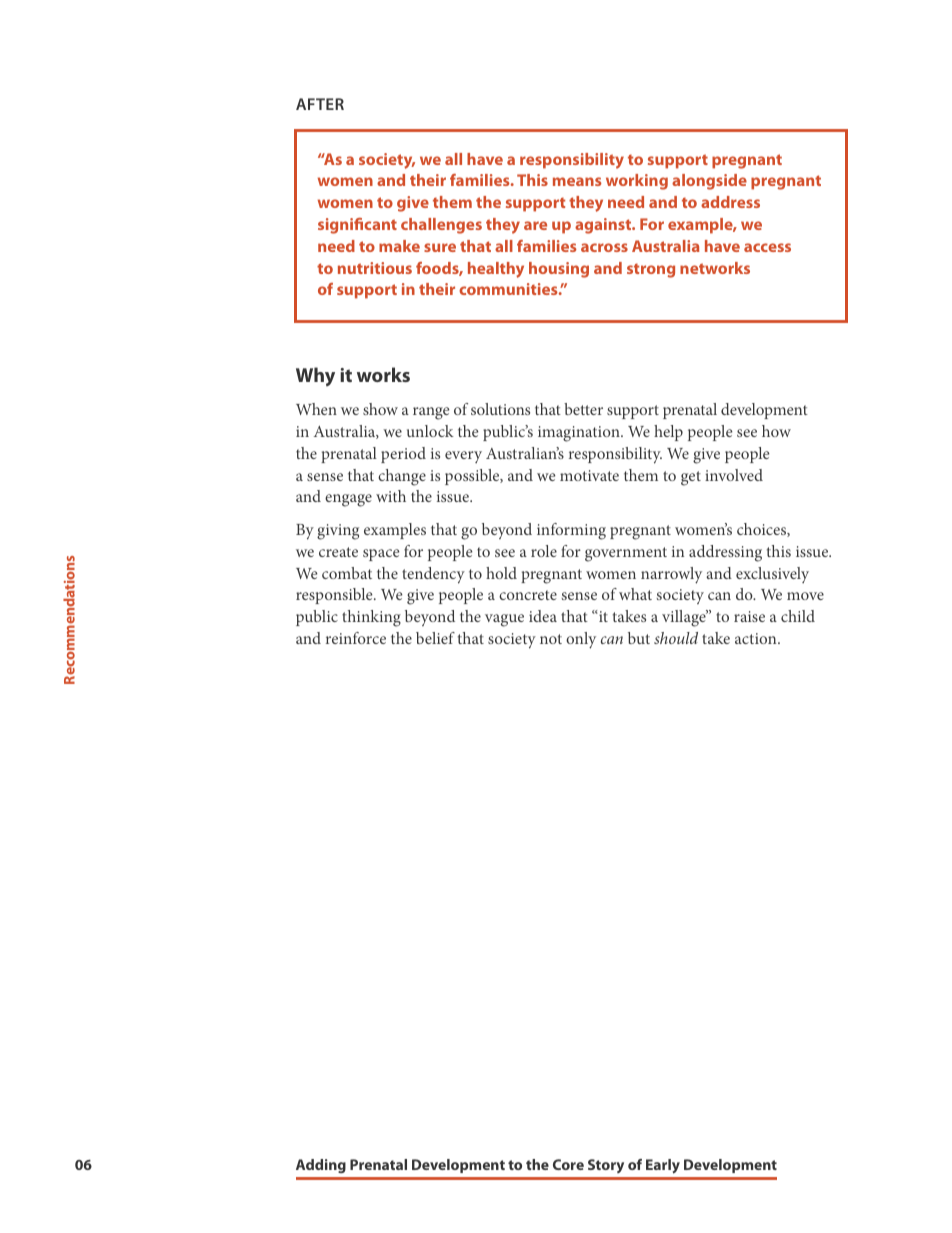 The width and height of the document is (952, 1233). Describe the element at coordinates (734, 475) in the document. I see `involved` at that location.
